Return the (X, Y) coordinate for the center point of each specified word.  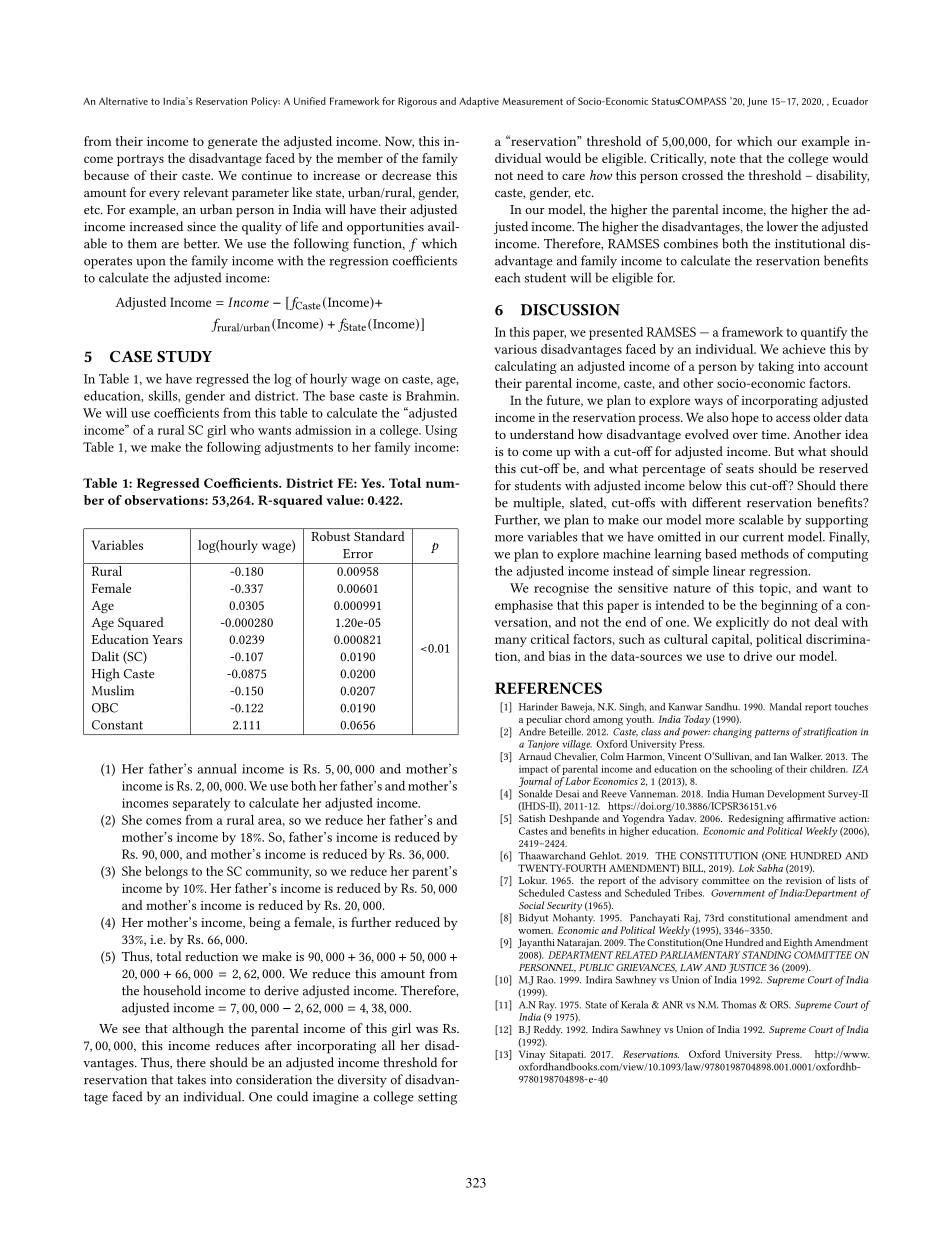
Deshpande (574, 819)
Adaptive (479, 102)
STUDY (184, 357)
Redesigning (756, 819)
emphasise (524, 606)
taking (776, 367)
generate (232, 143)
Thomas (738, 1005)
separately (202, 804)
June (757, 102)
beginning (789, 606)
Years (167, 639)
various (515, 349)
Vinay (532, 1056)
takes (191, 1079)
